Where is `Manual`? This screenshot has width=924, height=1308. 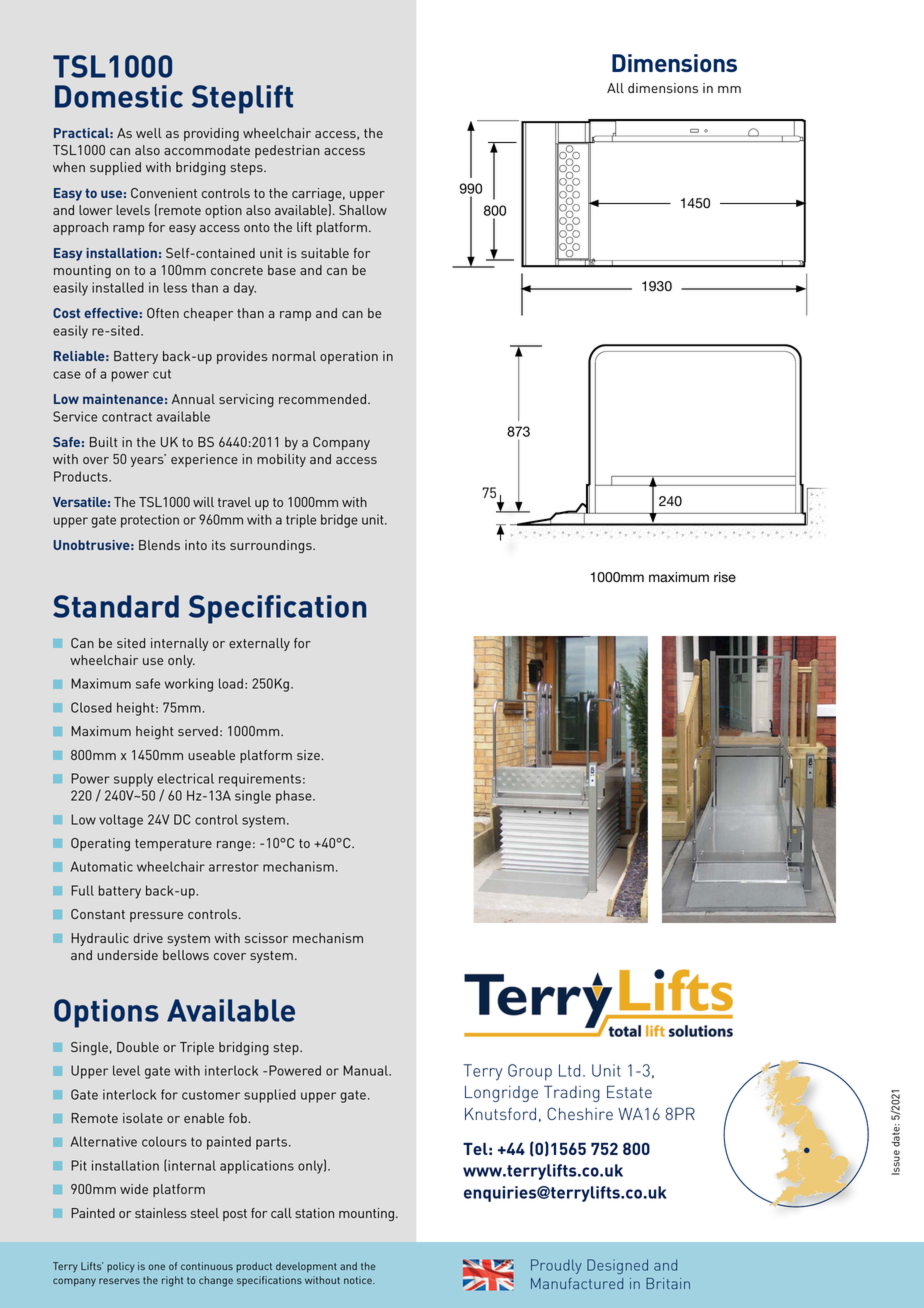 Manual is located at coordinates (366, 1070).
